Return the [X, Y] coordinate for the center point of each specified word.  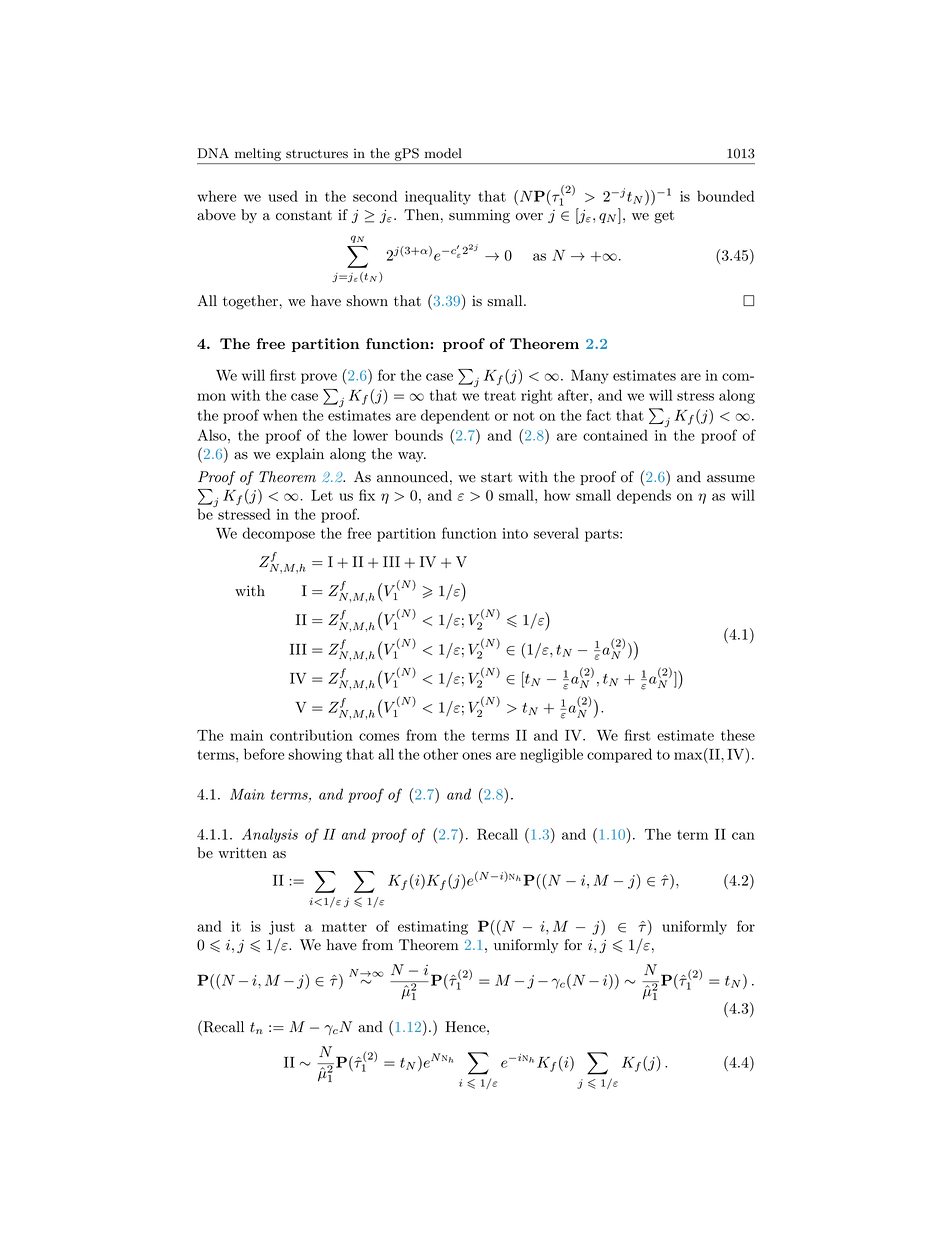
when [280, 415]
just [282, 928]
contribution [311, 735]
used [283, 196]
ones [476, 756]
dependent [455, 416]
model [443, 153]
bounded [726, 196]
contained [615, 435]
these [738, 735]
